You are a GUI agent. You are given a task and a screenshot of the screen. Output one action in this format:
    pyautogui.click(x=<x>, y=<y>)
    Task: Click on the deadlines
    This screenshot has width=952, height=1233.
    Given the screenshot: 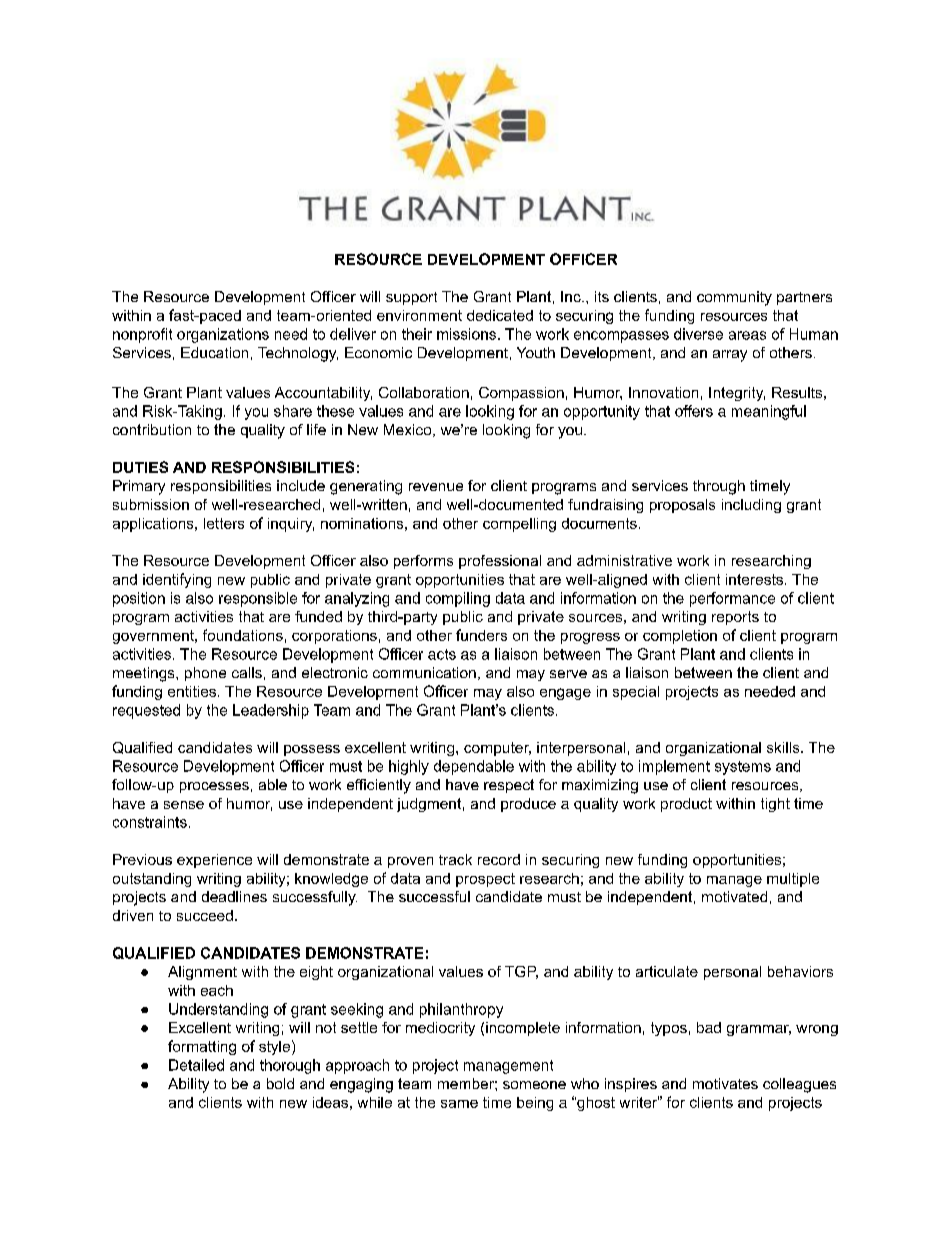 What is the action you would take?
    pyautogui.click(x=234, y=896)
